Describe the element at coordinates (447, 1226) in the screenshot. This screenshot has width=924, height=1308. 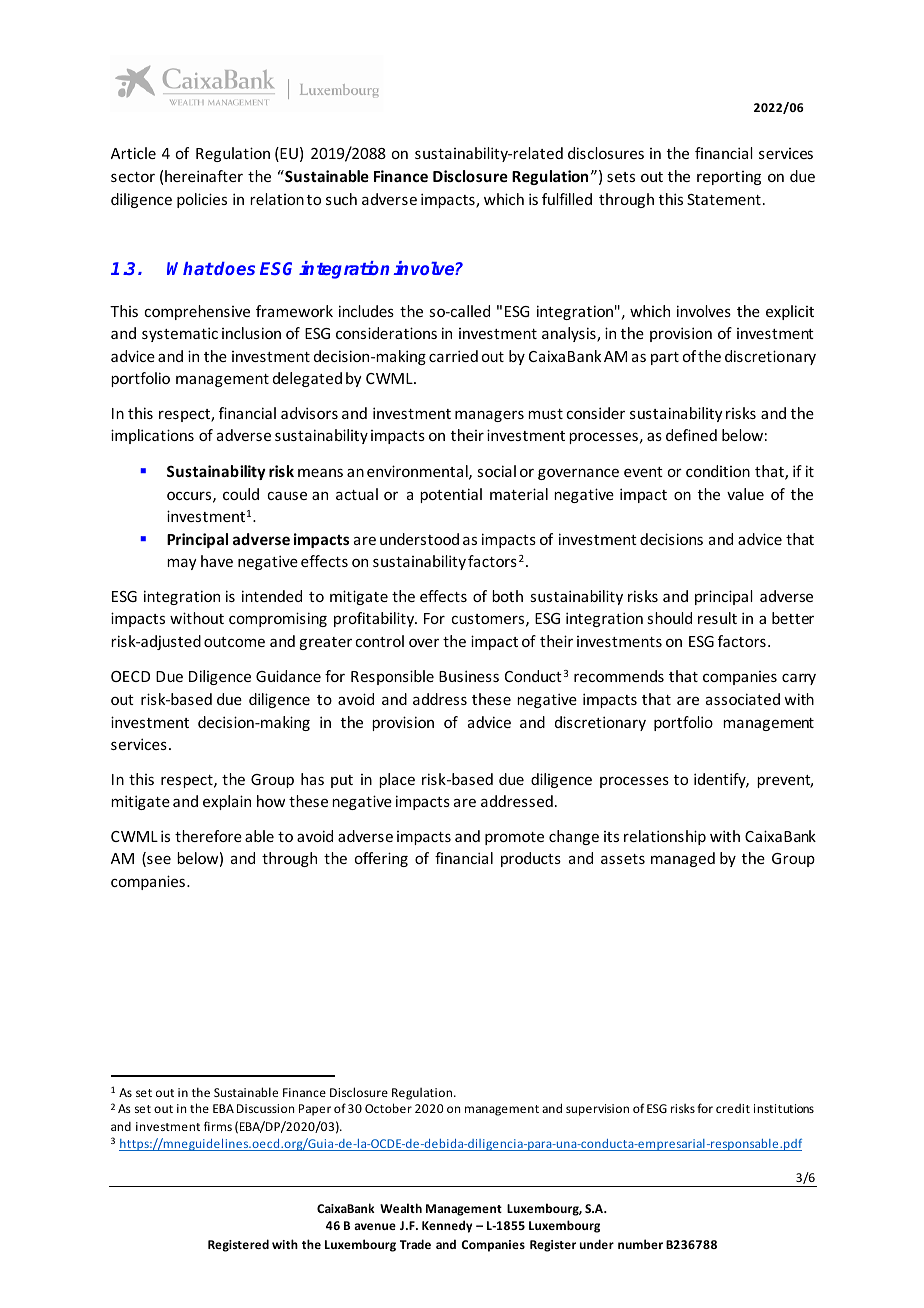
I see `Kennedy` at that location.
